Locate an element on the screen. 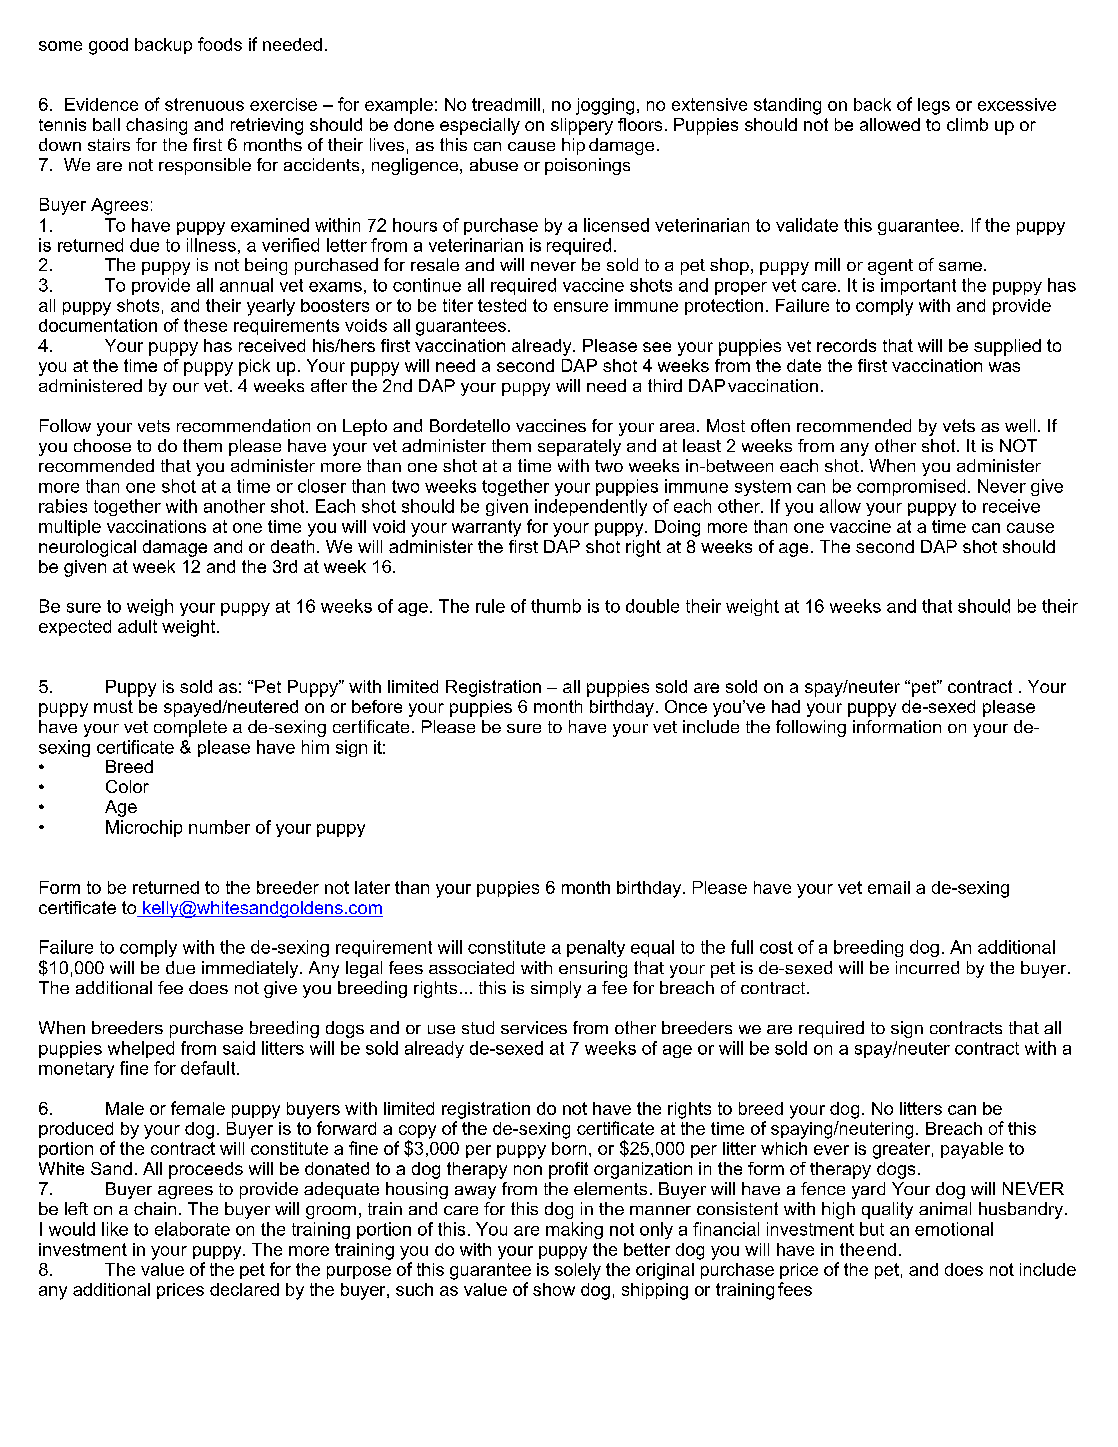 This screenshot has width=1118, height=1447. jogging is located at coordinates (605, 106).
